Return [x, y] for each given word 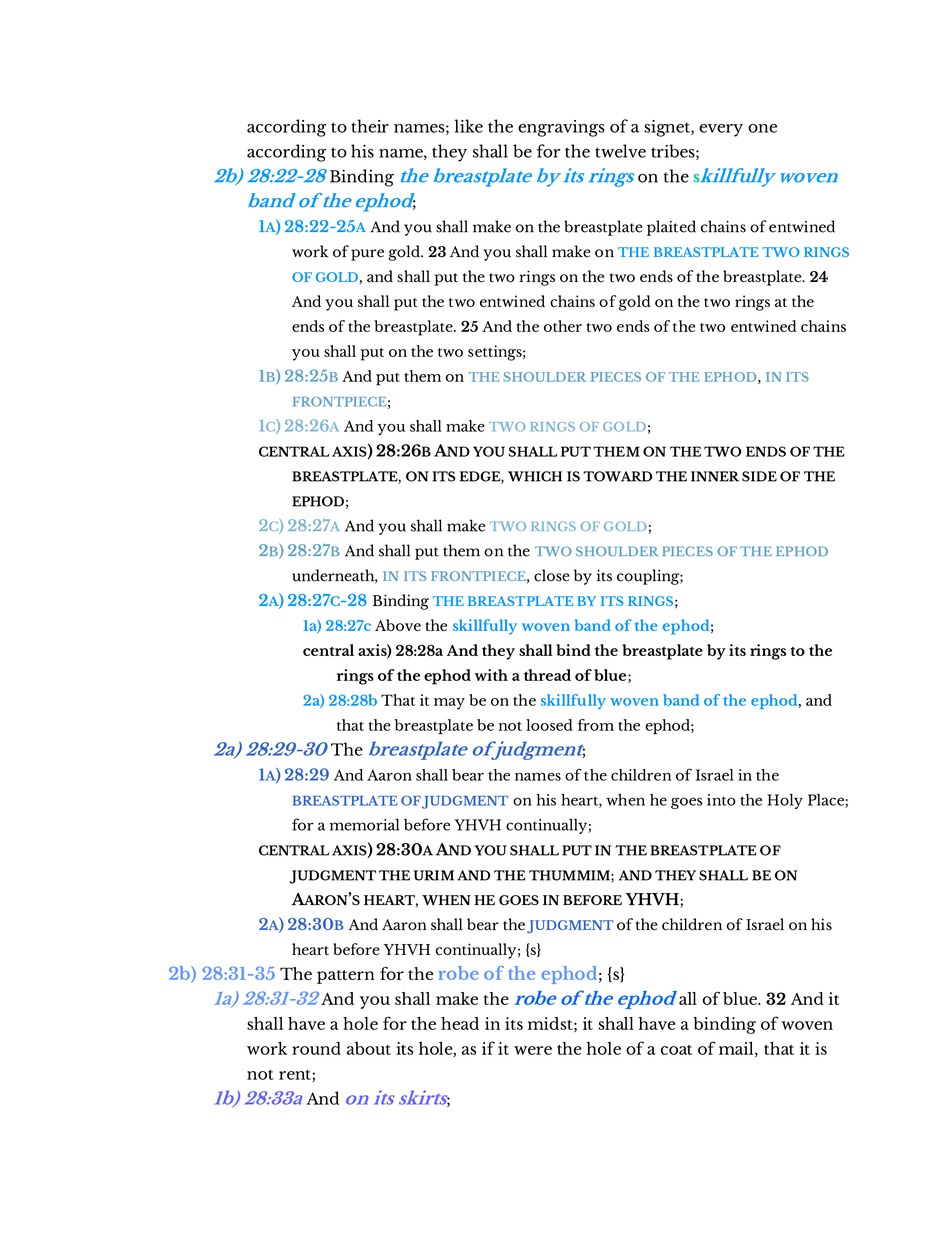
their [370, 126]
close [552, 575]
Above [398, 625]
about [369, 1048]
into [721, 800]
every [721, 130]
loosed [549, 725]
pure [367, 255]
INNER [715, 476]
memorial [364, 824]
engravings [561, 128]
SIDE [759, 476]
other [563, 326]
